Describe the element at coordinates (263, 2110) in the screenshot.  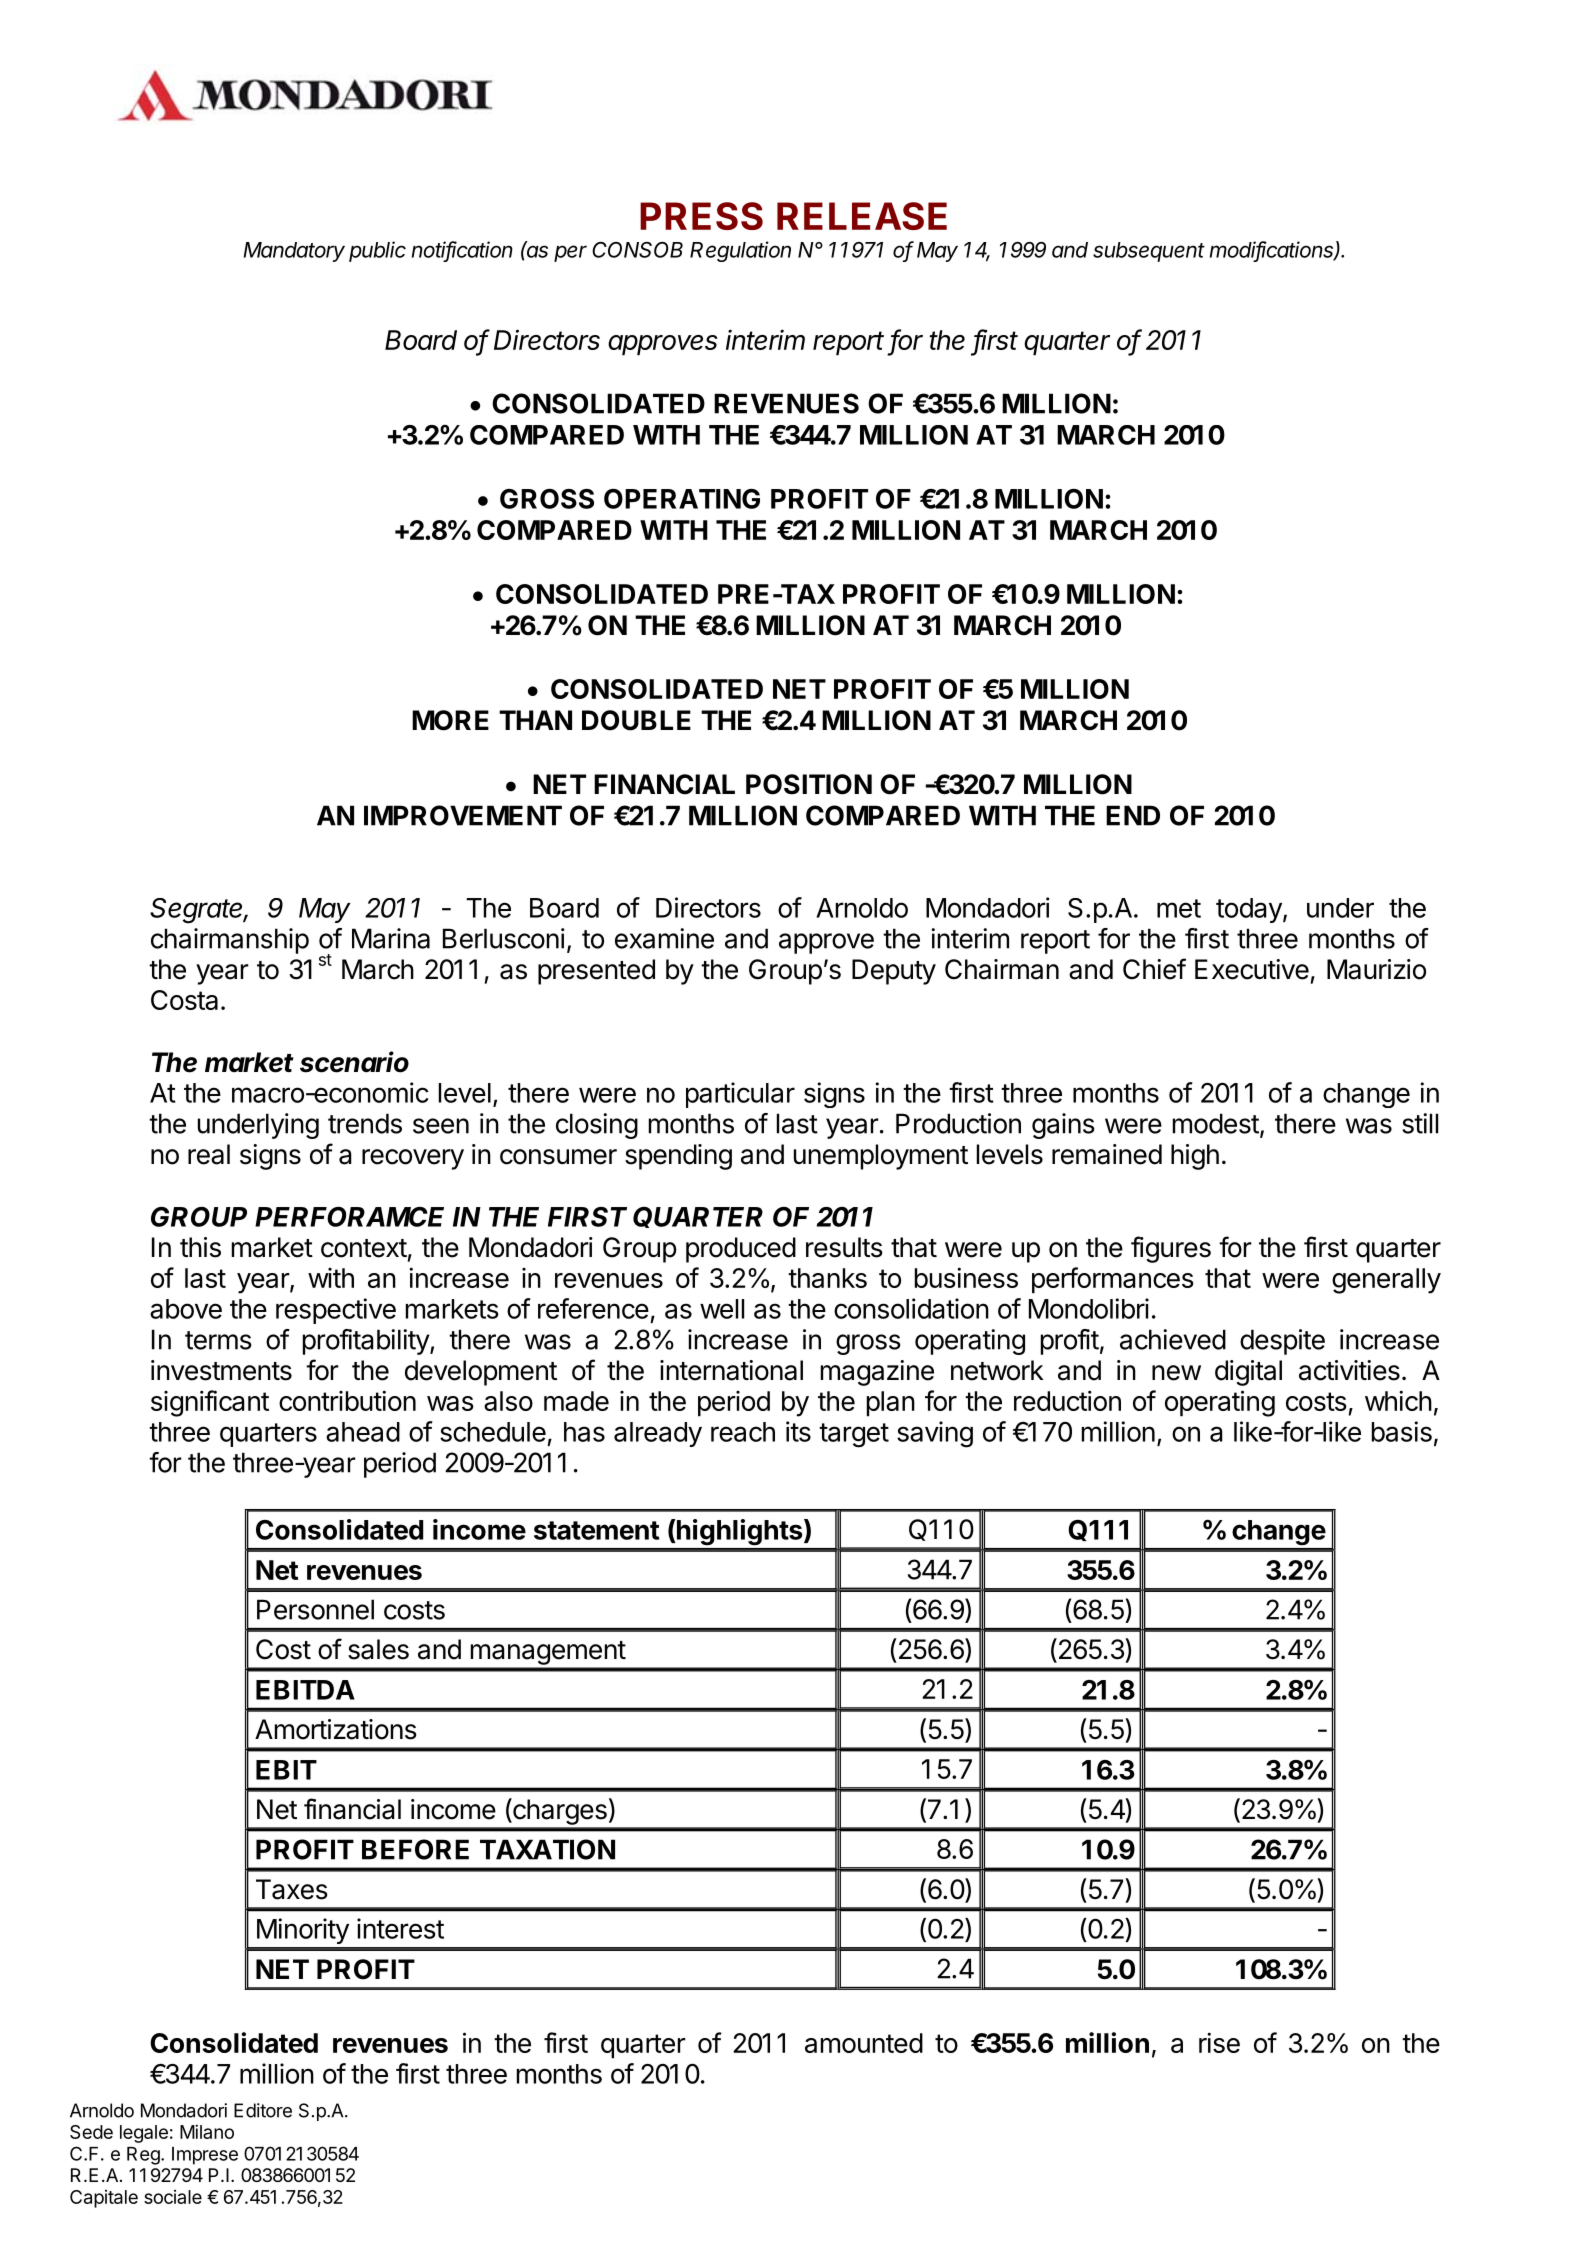
I see `Editore` at that location.
